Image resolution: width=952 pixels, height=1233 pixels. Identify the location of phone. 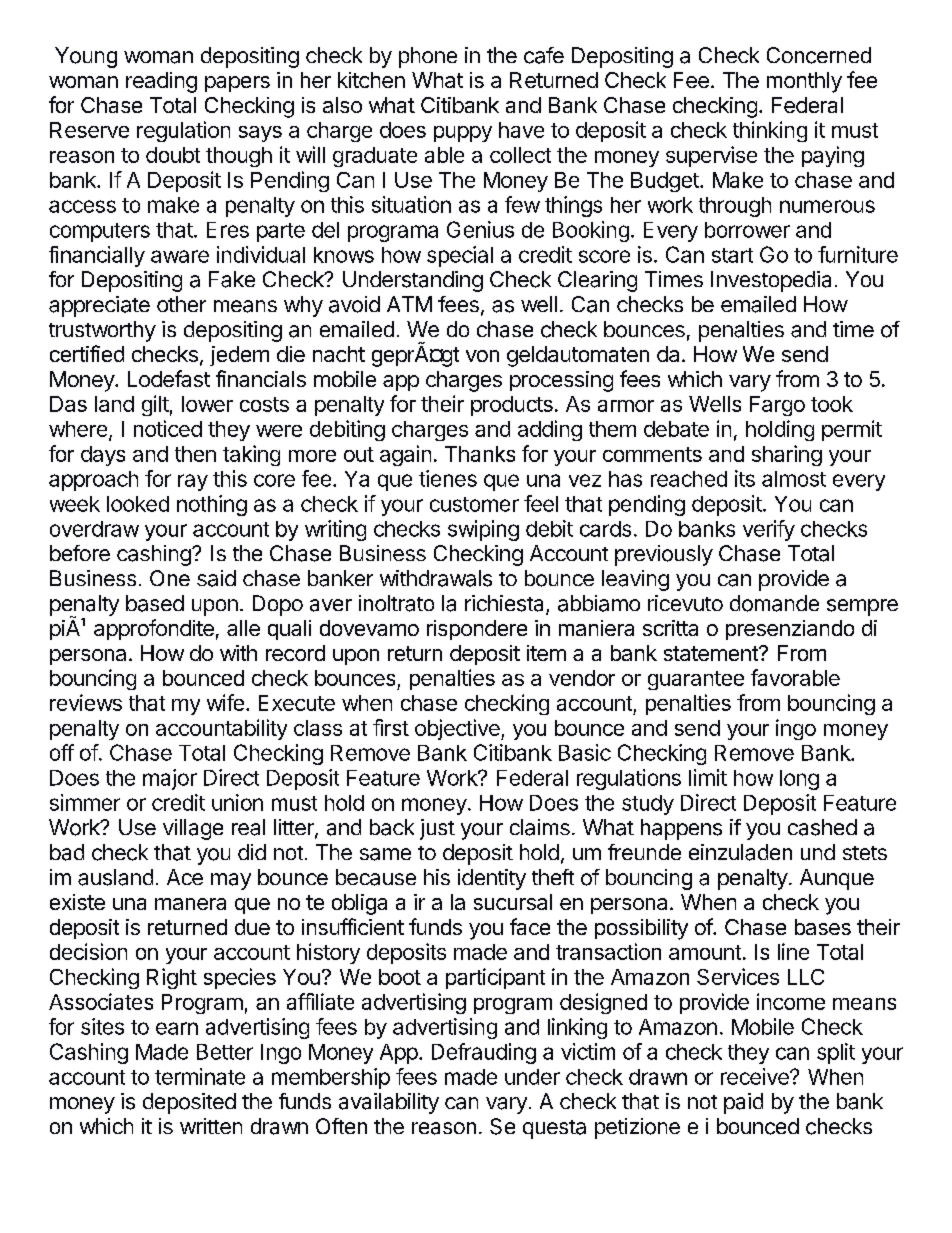
(428, 57).
